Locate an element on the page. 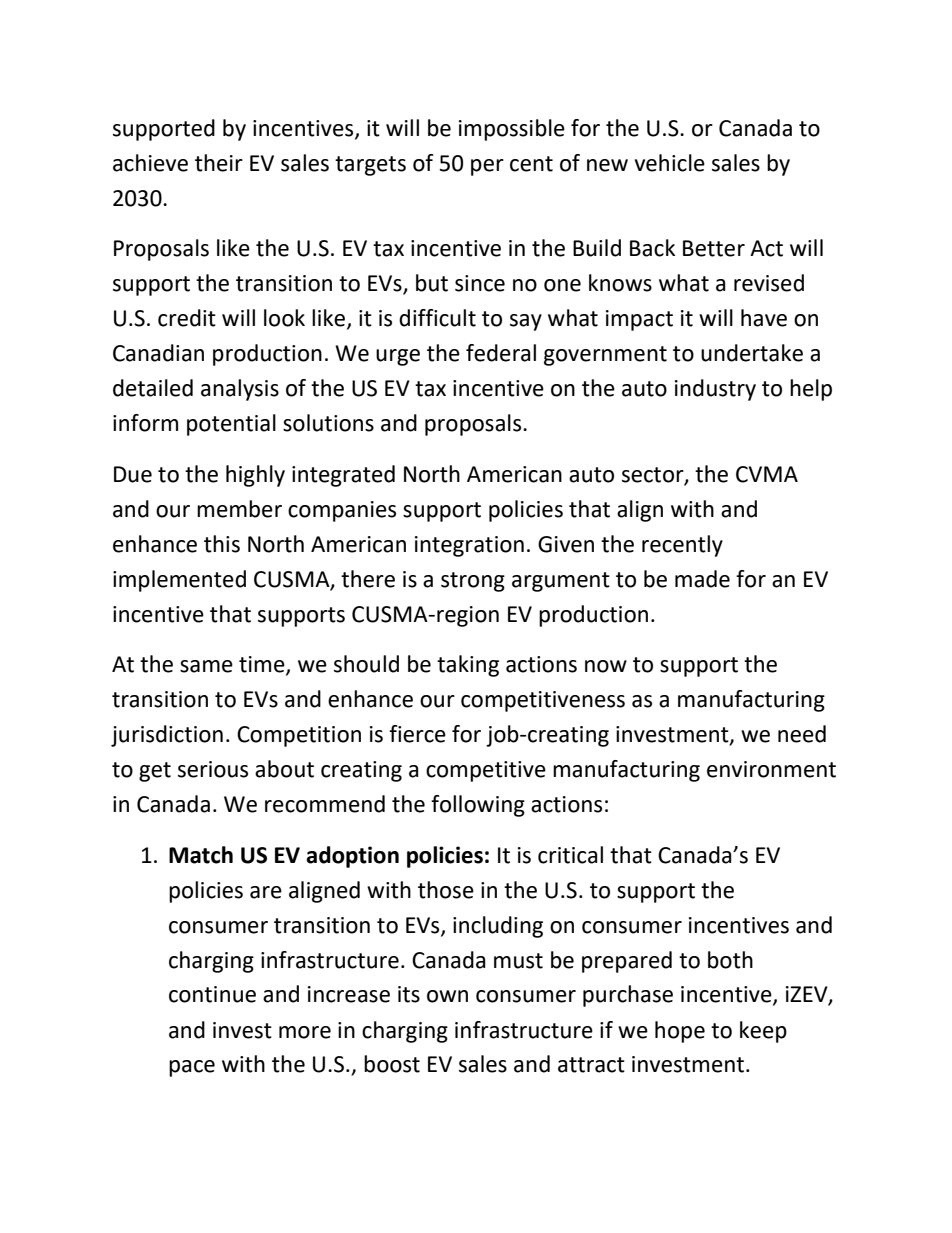 The width and height of the page is (952, 1233). own is located at coordinates (447, 996).
